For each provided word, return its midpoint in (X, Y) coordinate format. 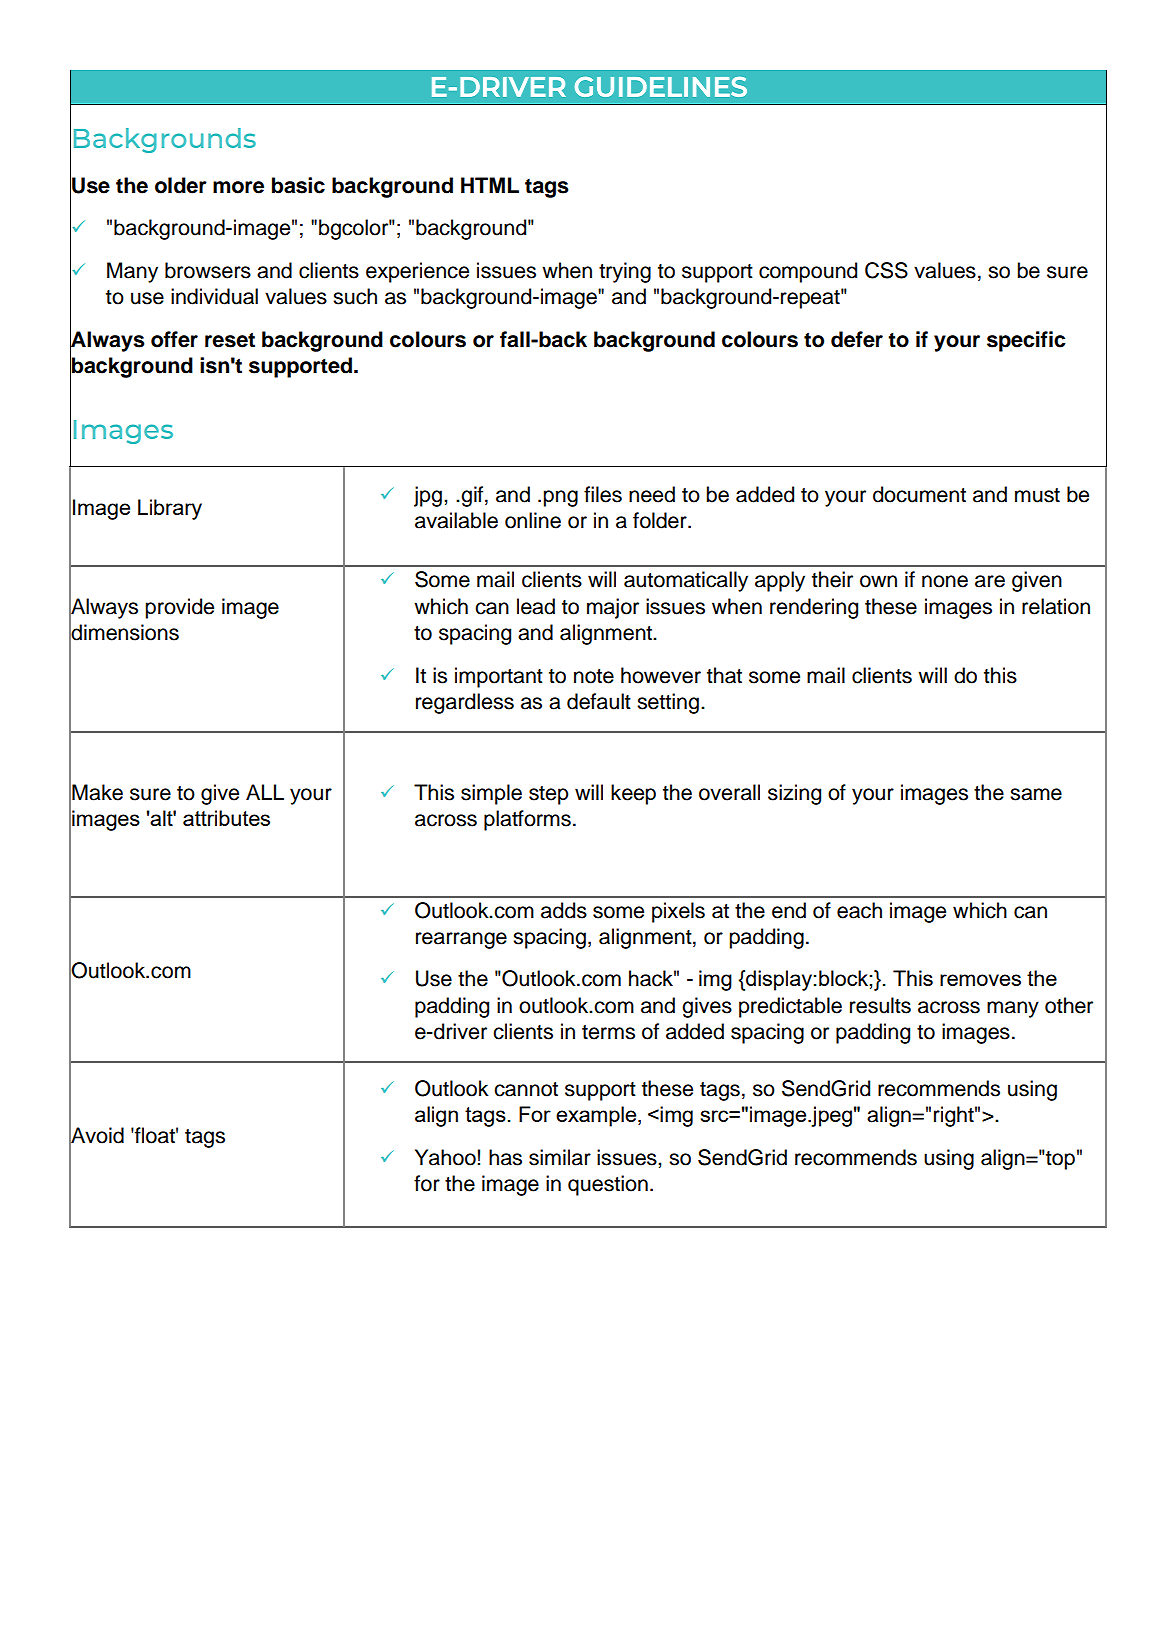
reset (230, 340)
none (945, 581)
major (613, 608)
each (859, 910)
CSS (886, 270)
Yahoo (445, 1157)
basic (298, 185)
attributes (226, 818)
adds (564, 910)
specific (1026, 341)
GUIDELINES (661, 87)
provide (179, 608)
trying (625, 272)
